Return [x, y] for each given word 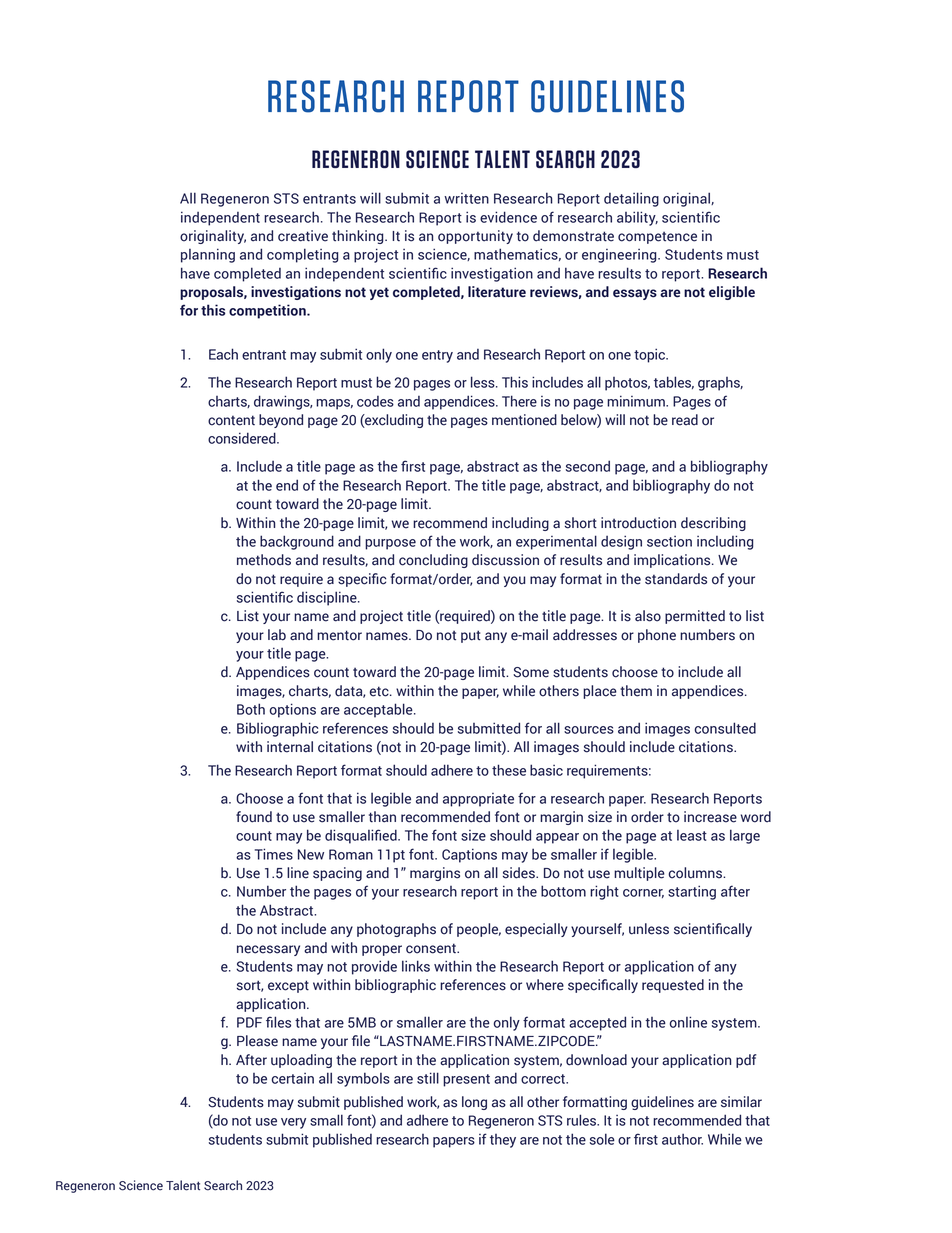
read [685, 420]
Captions [469, 855]
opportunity [475, 237]
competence [657, 238]
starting [692, 892]
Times [274, 854]
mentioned [524, 420]
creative [303, 236]
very [293, 1123]
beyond [281, 421]
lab [277, 635]
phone [657, 636]
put [471, 636]
